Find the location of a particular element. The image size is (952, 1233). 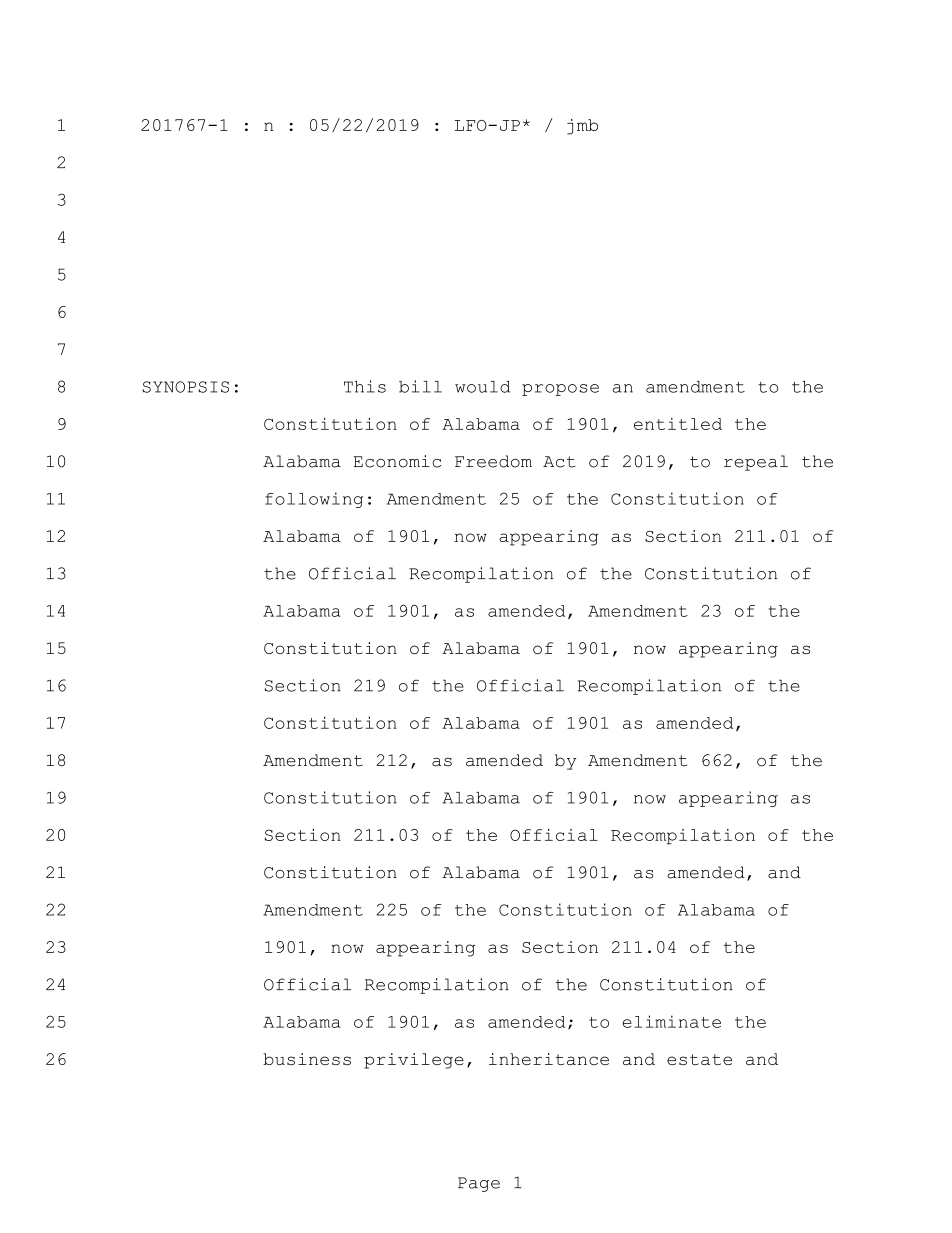

inheritance is located at coordinates (549, 1059).
